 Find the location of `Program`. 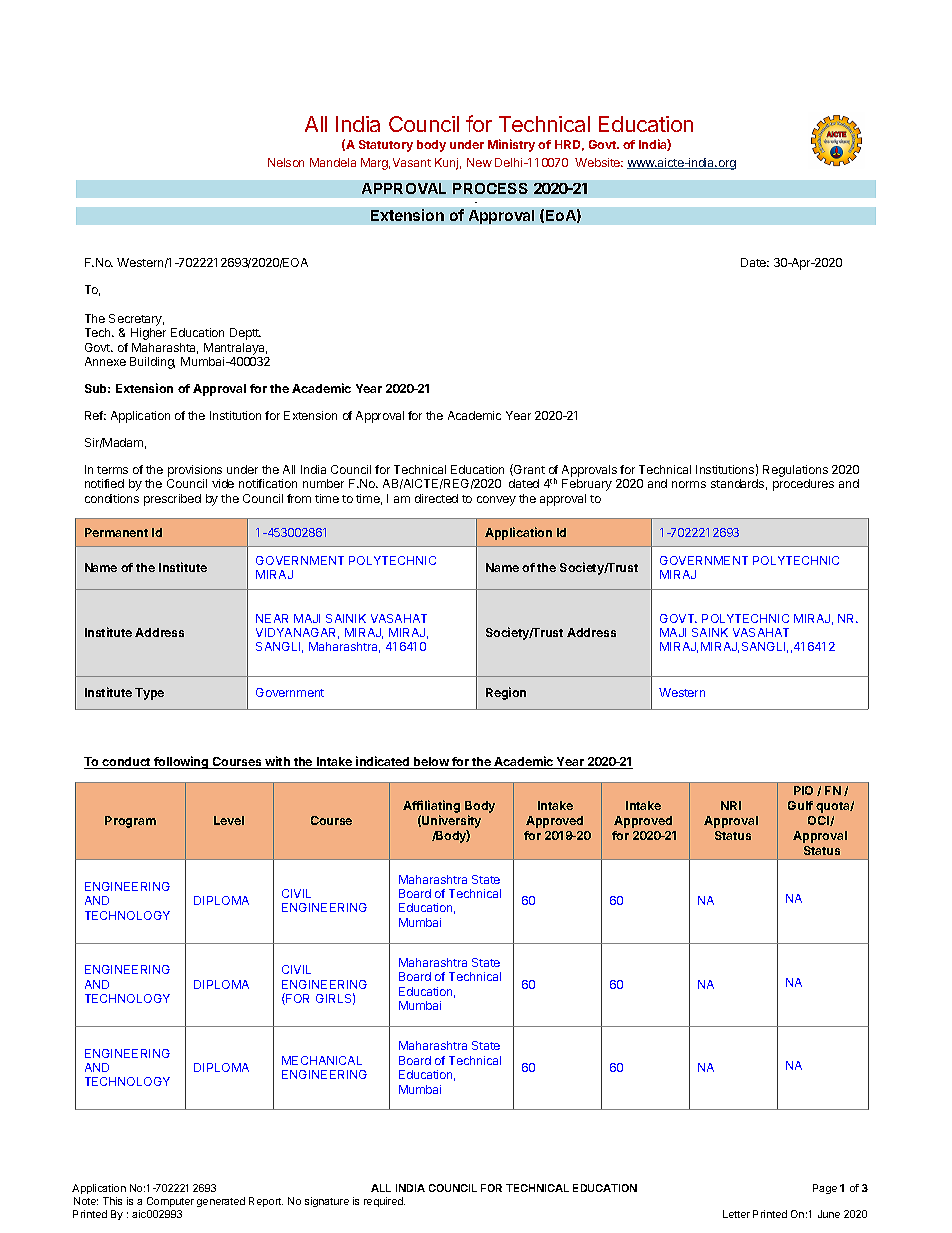

Program is located at coordinates (130, 822).
